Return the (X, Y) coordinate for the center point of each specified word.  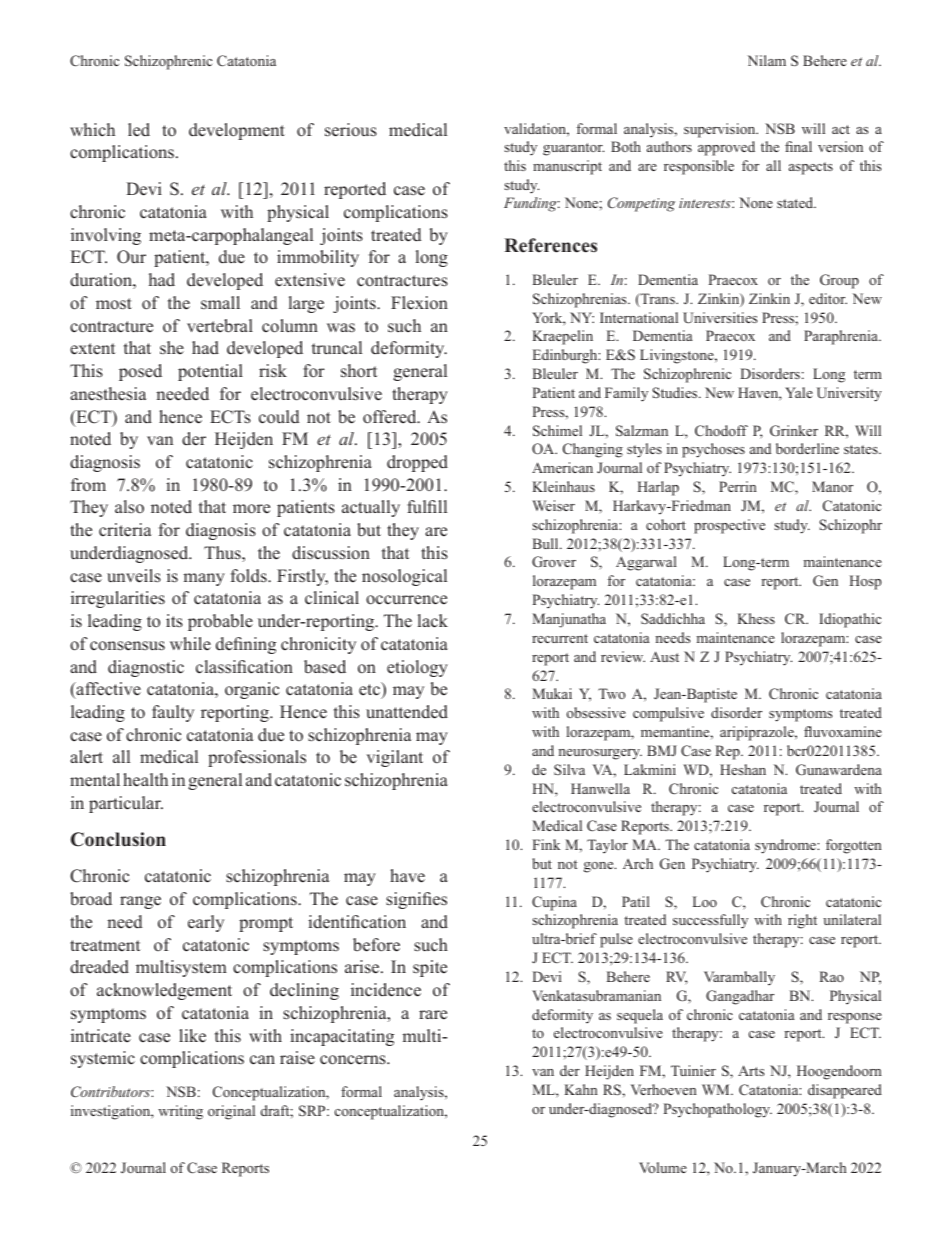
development (237, 131)
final (798, 146)
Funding (532, 204)
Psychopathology (718, 1110)
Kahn (581, 1089)
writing (180, 1112)
